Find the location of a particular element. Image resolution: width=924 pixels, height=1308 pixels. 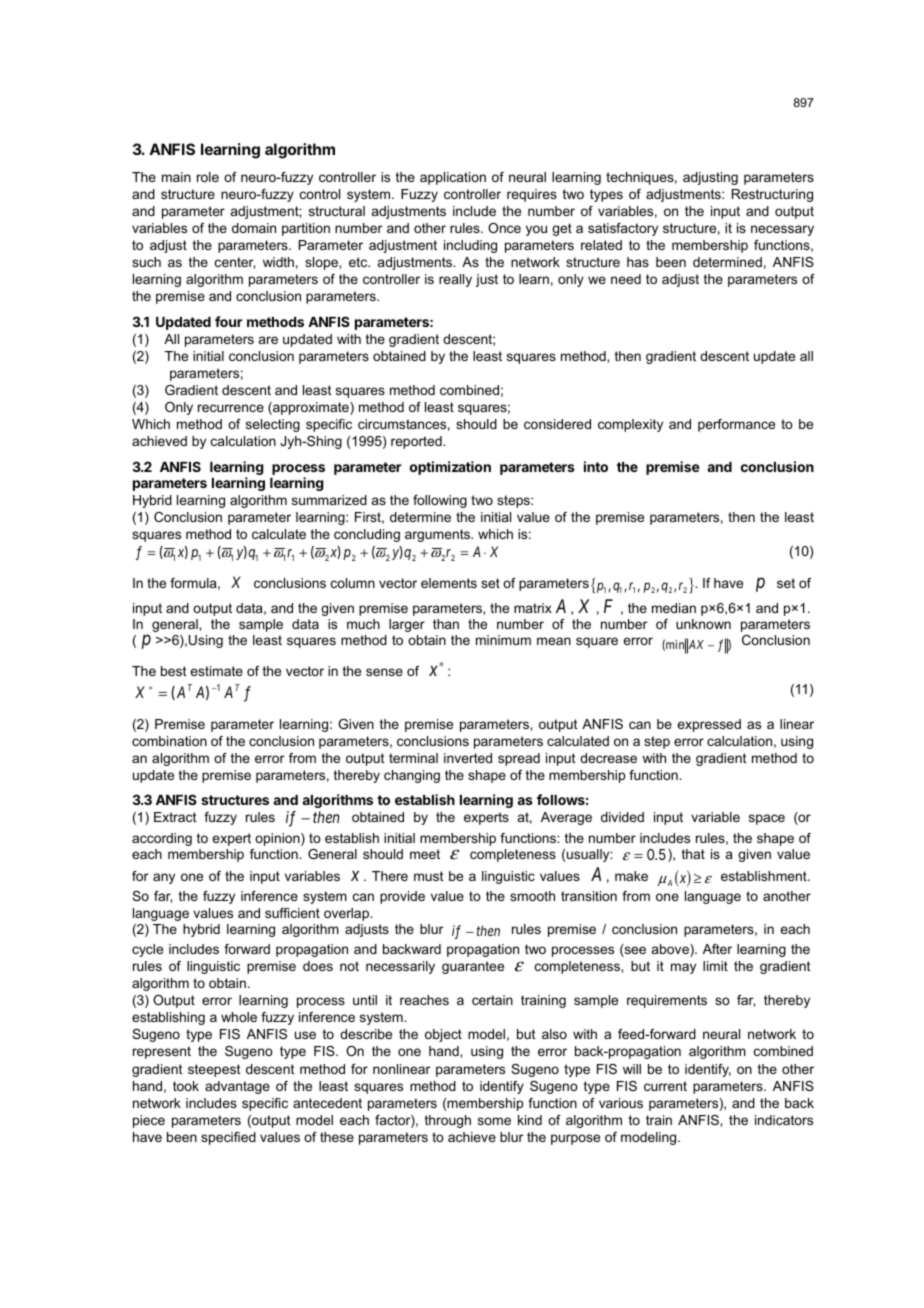

expressed is located at coordinates (709, 725).
